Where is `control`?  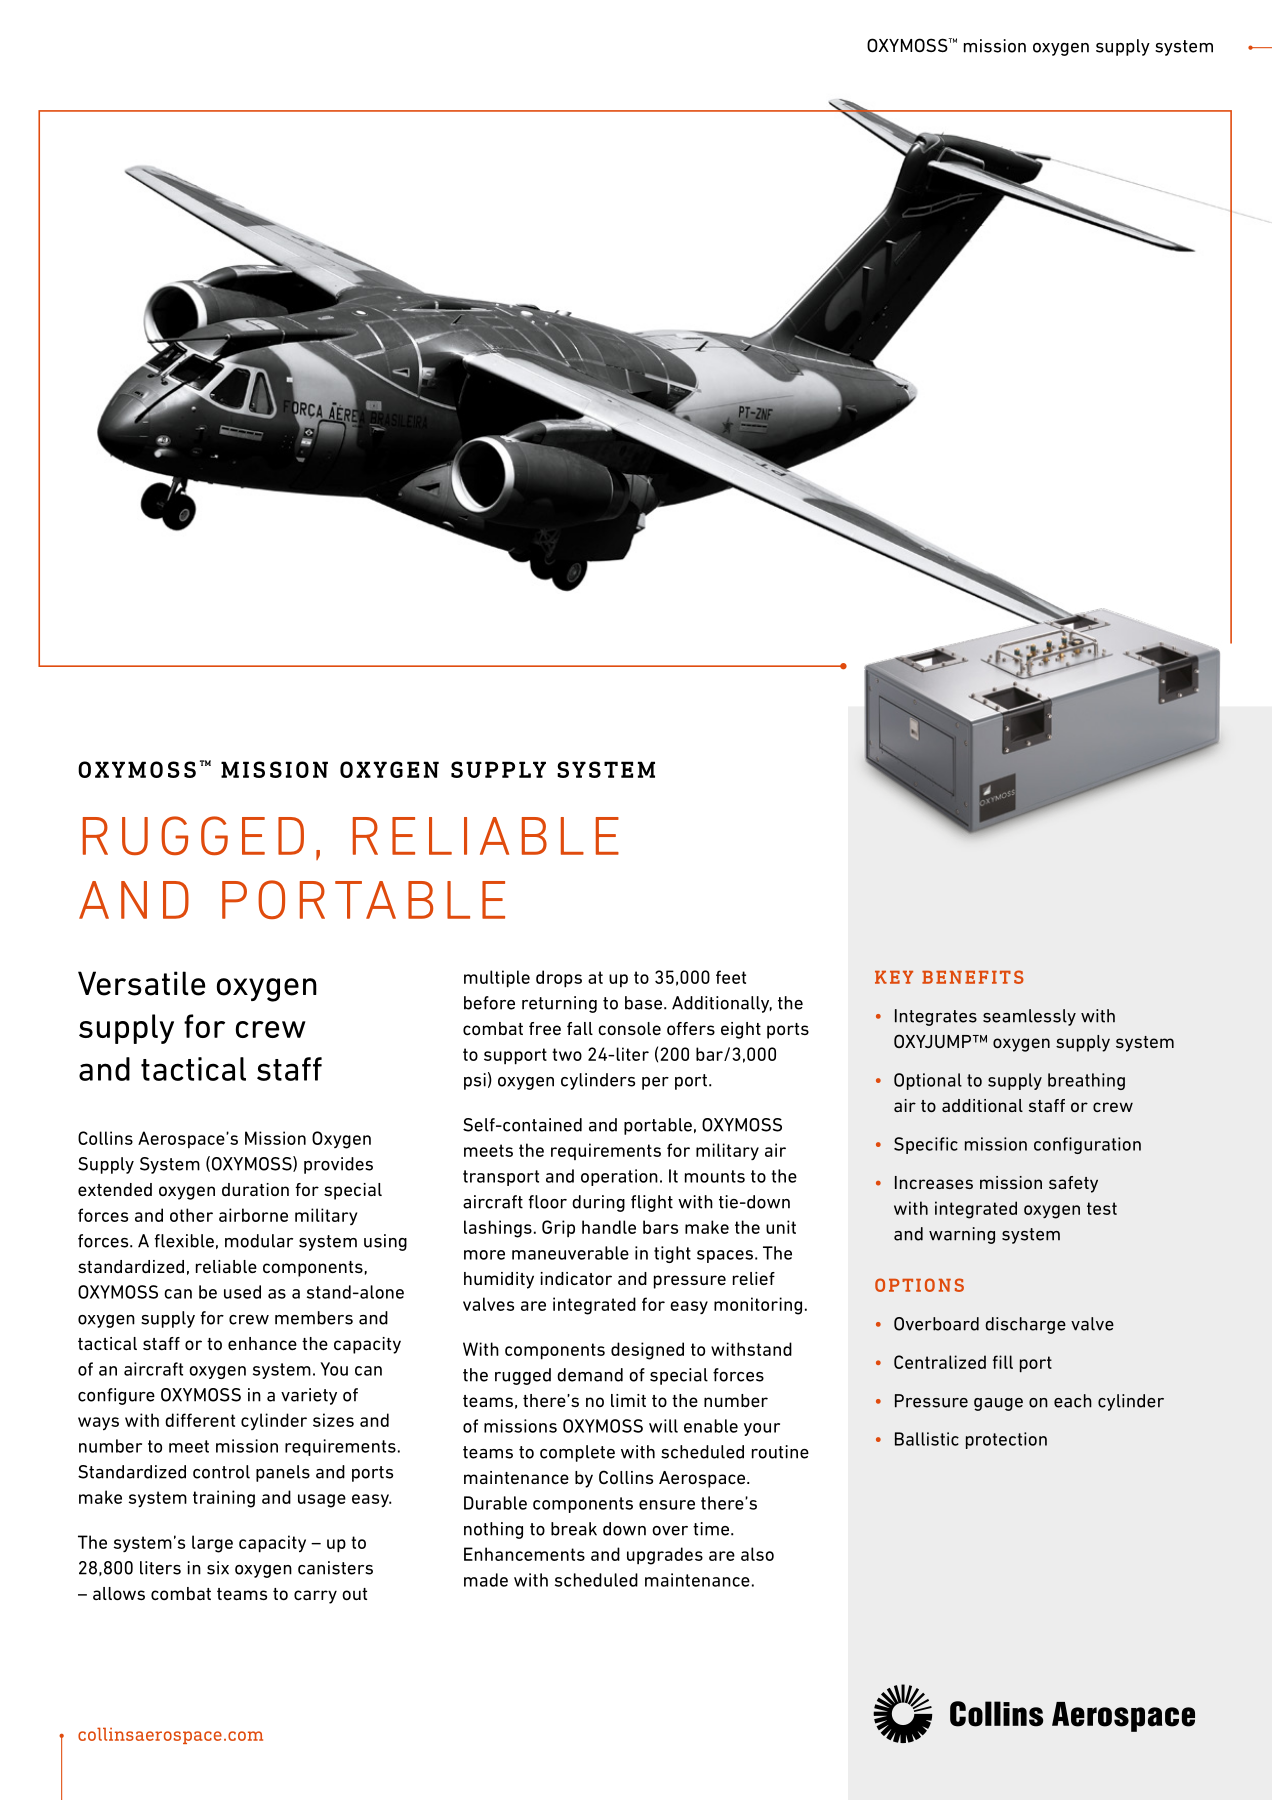 control is located at coordinates (221, 1472).
